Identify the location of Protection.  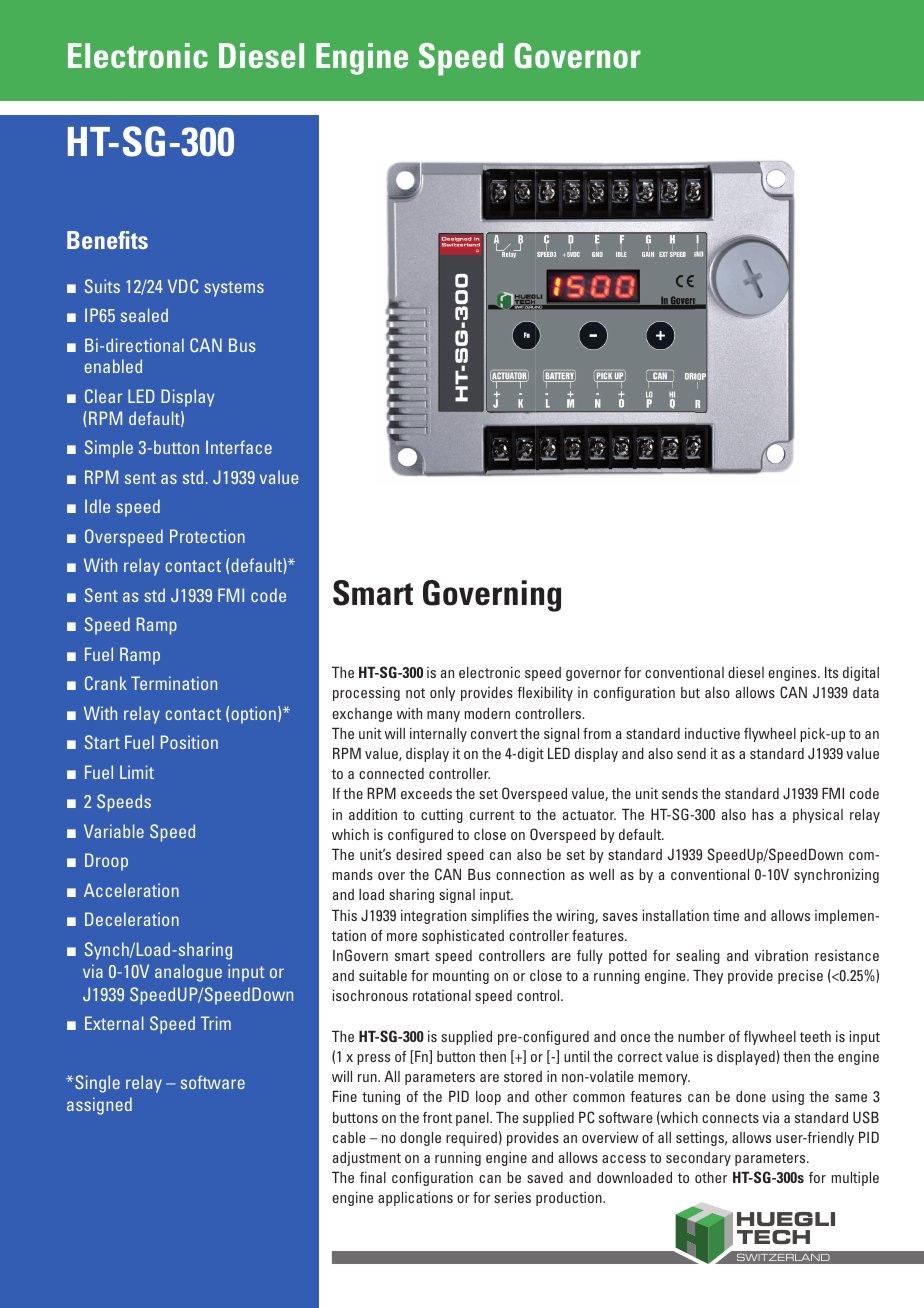
(207, 536).
